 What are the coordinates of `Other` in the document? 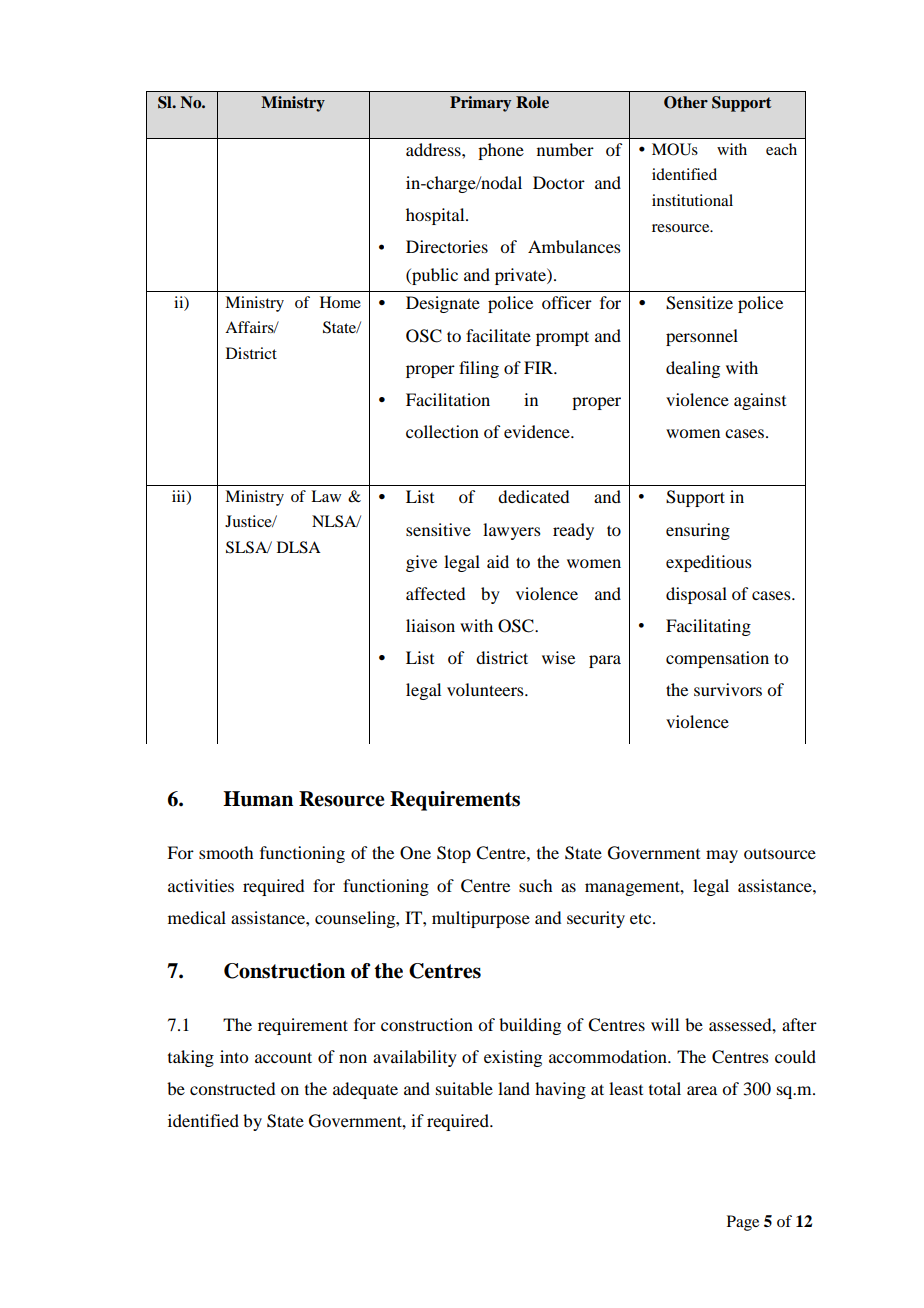 It's located at (686, 102).
